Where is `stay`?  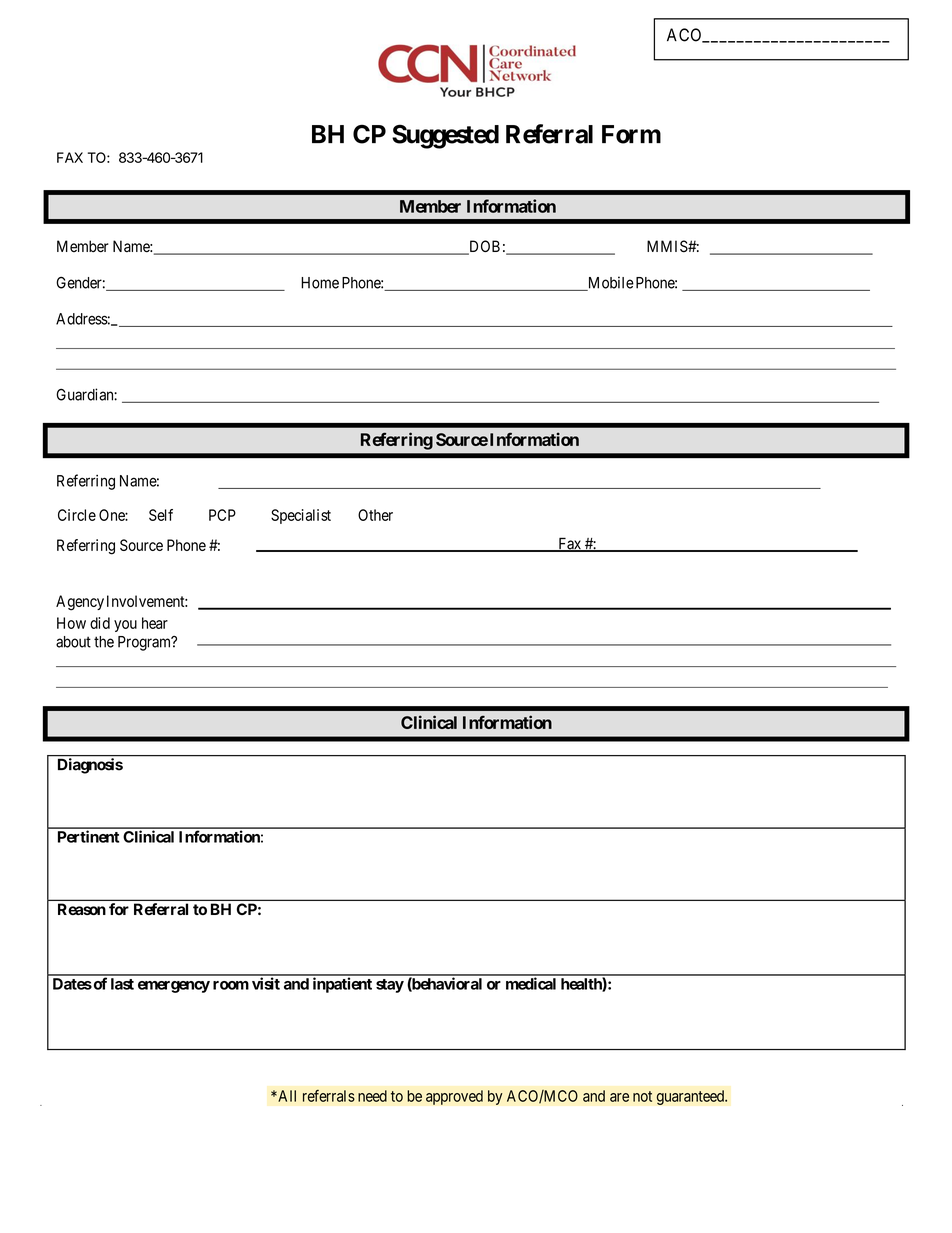
stay is located at coordinates (390, 986).
